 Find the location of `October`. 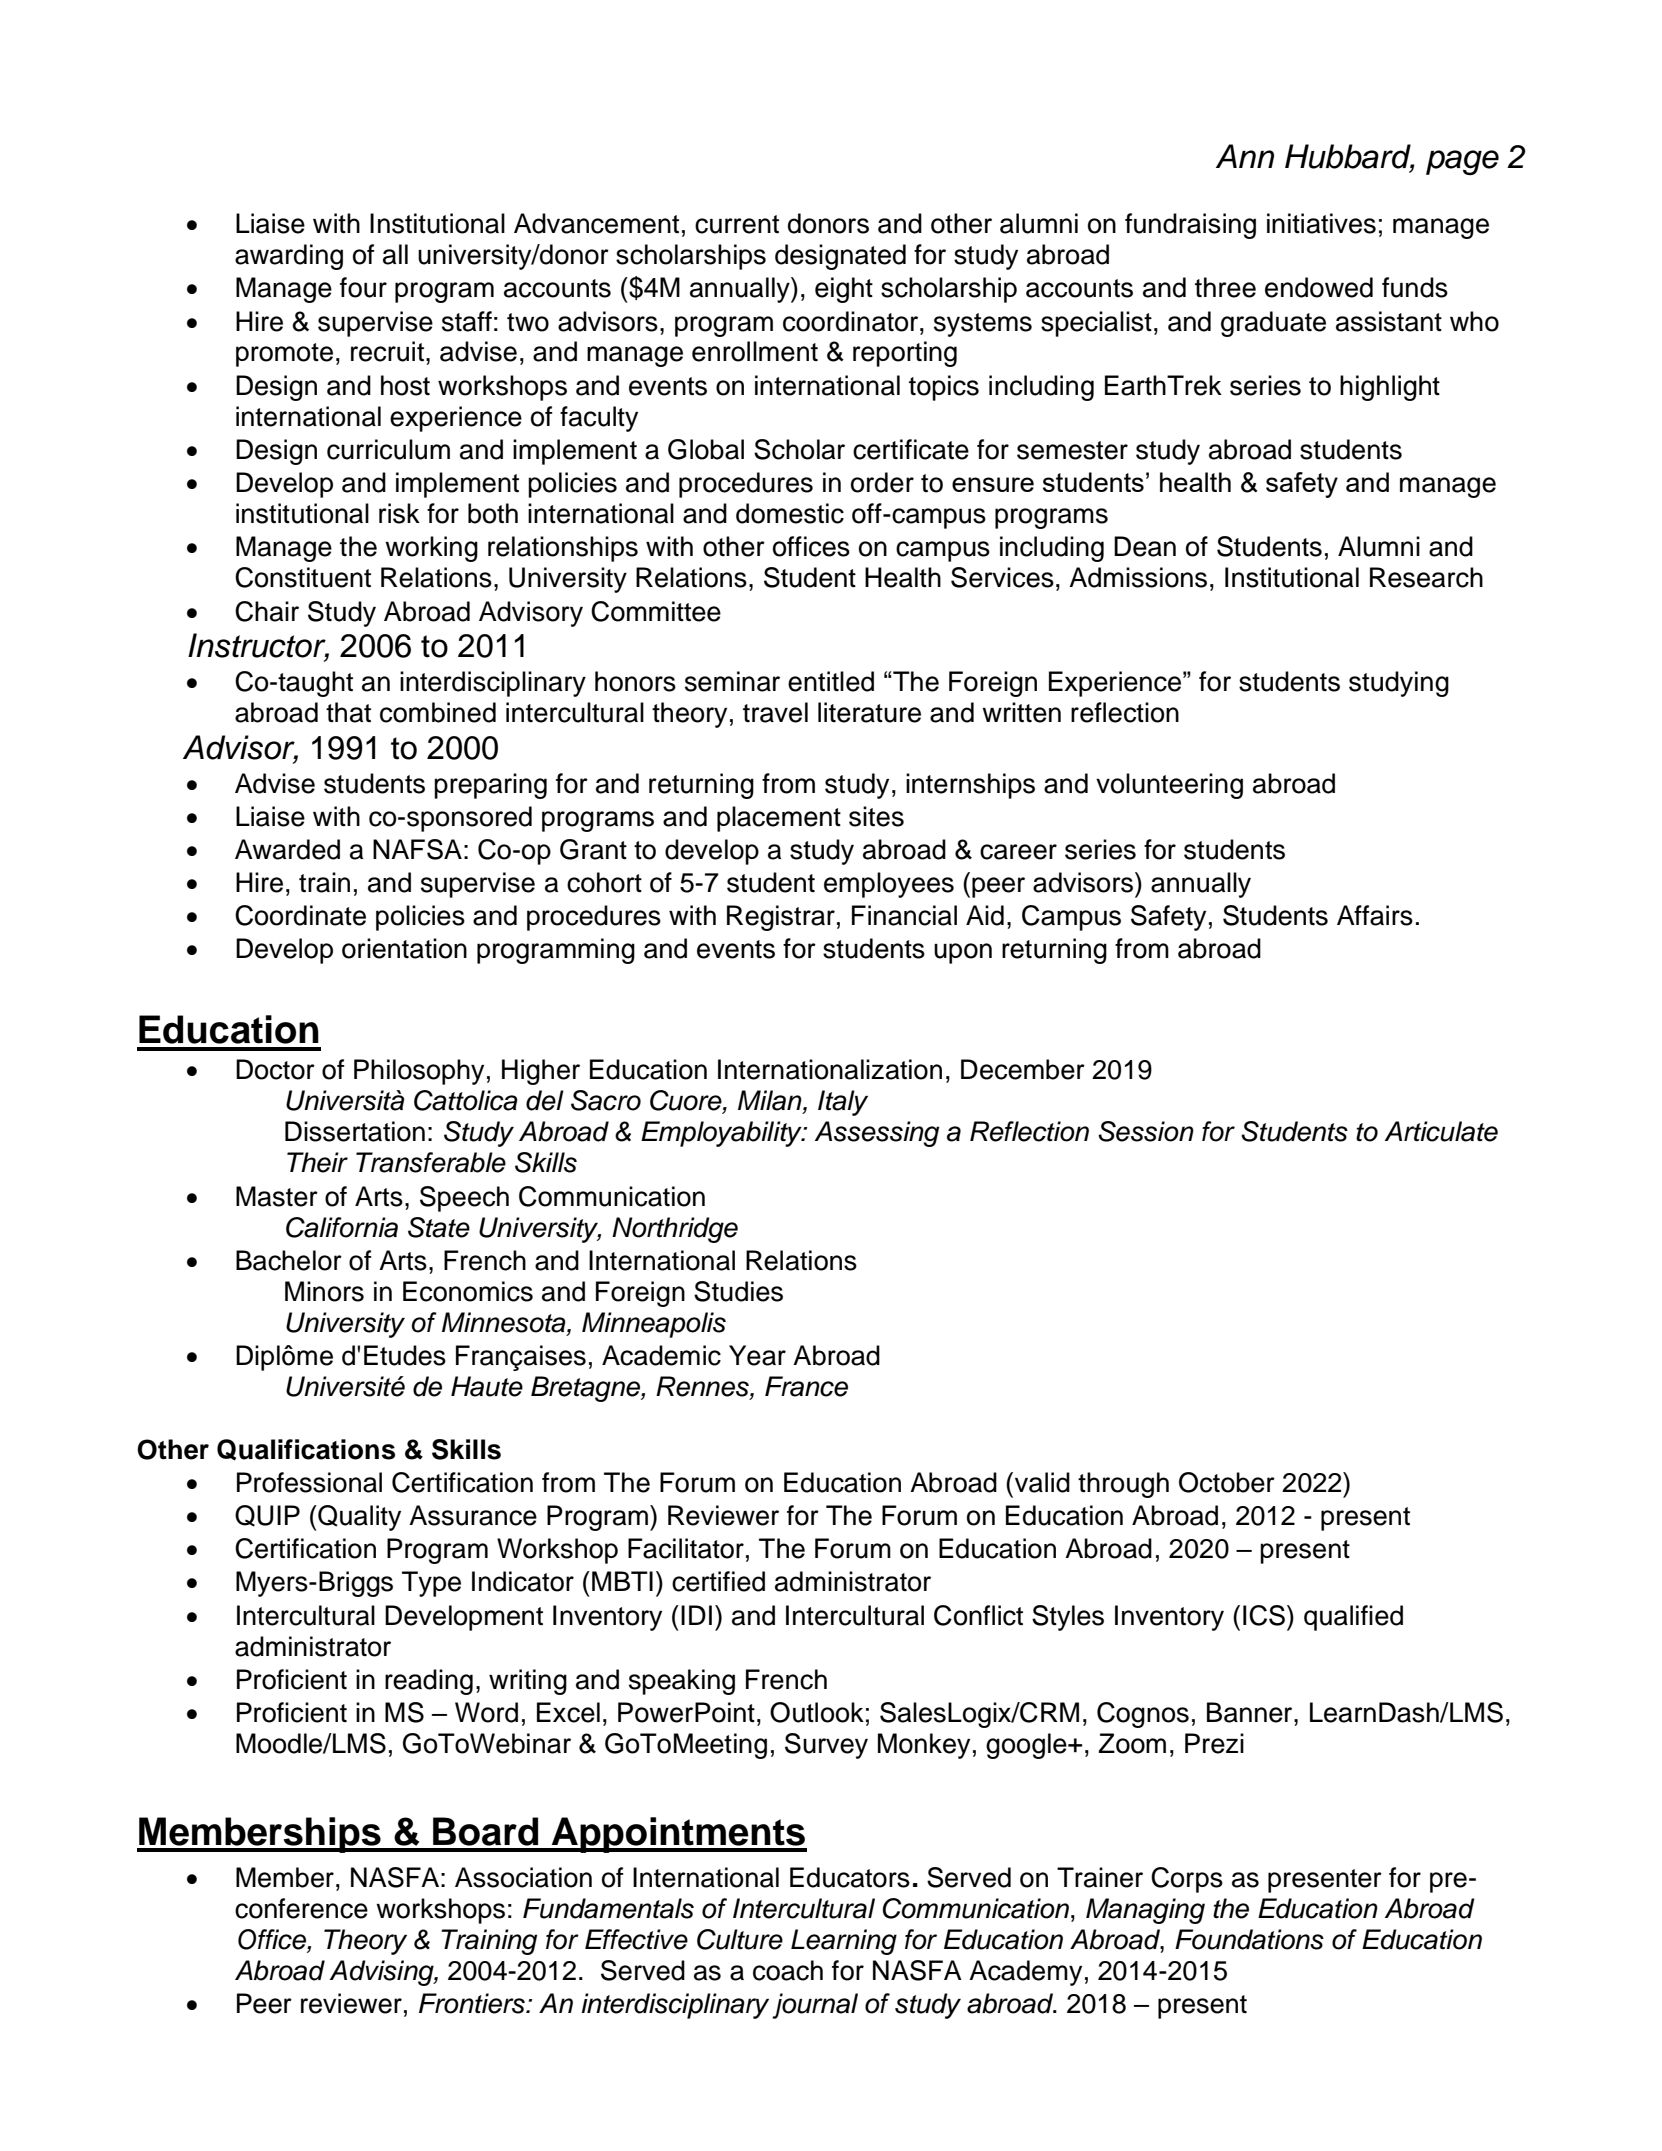

October is located at coordinates (1227, 1482).
